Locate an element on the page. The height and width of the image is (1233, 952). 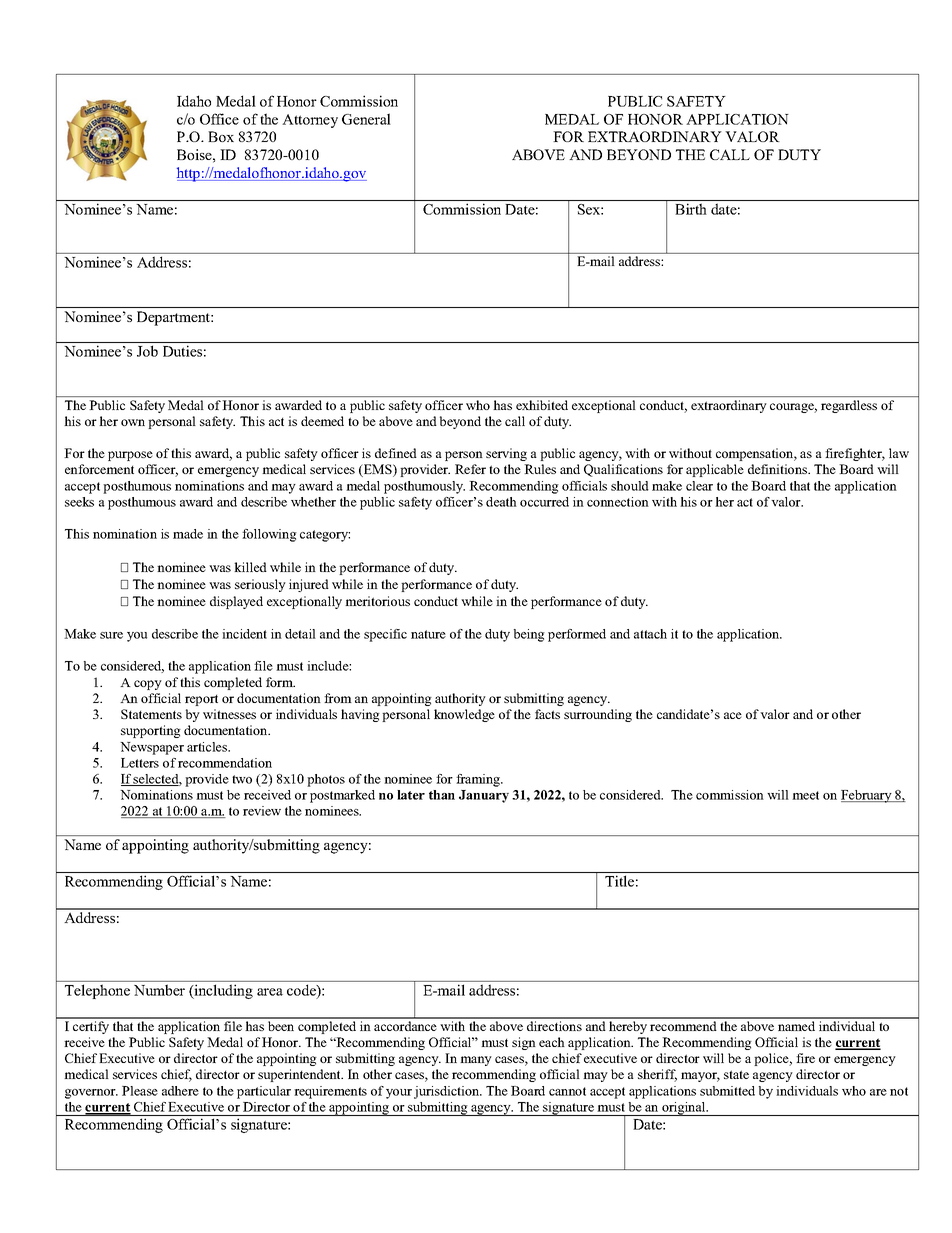
Birth is located at coordinates (691, 209).
